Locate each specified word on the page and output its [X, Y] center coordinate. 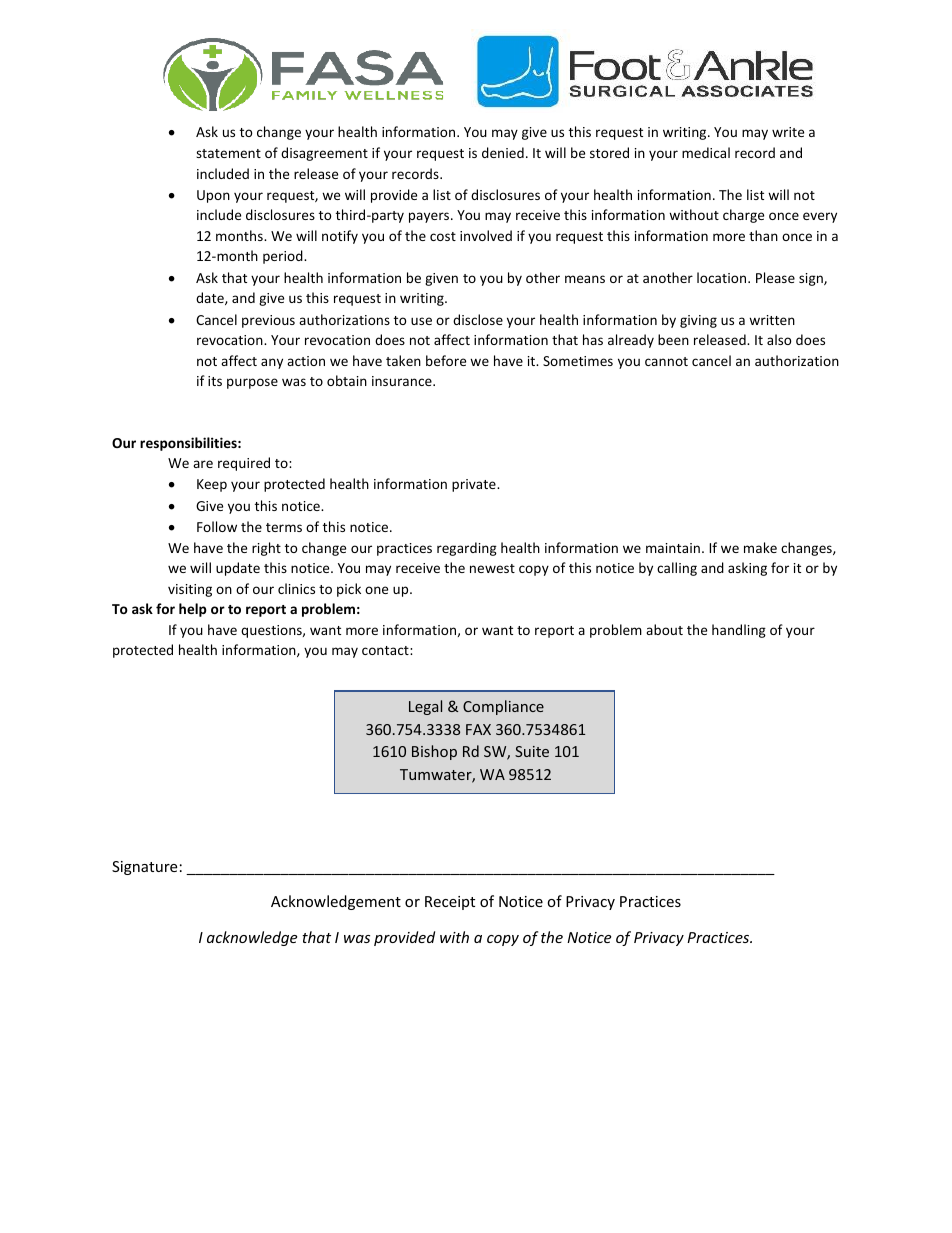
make [760, 547]
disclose [478, 319]
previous [268, 321]
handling [739, 631]
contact [386, 650]
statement [228, 153]
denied [503, 152]
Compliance [503, 707]
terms [284, 527]
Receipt [450, 903]
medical [706, 152]
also [779, 339]
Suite [532, 751]
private [475, 485]
